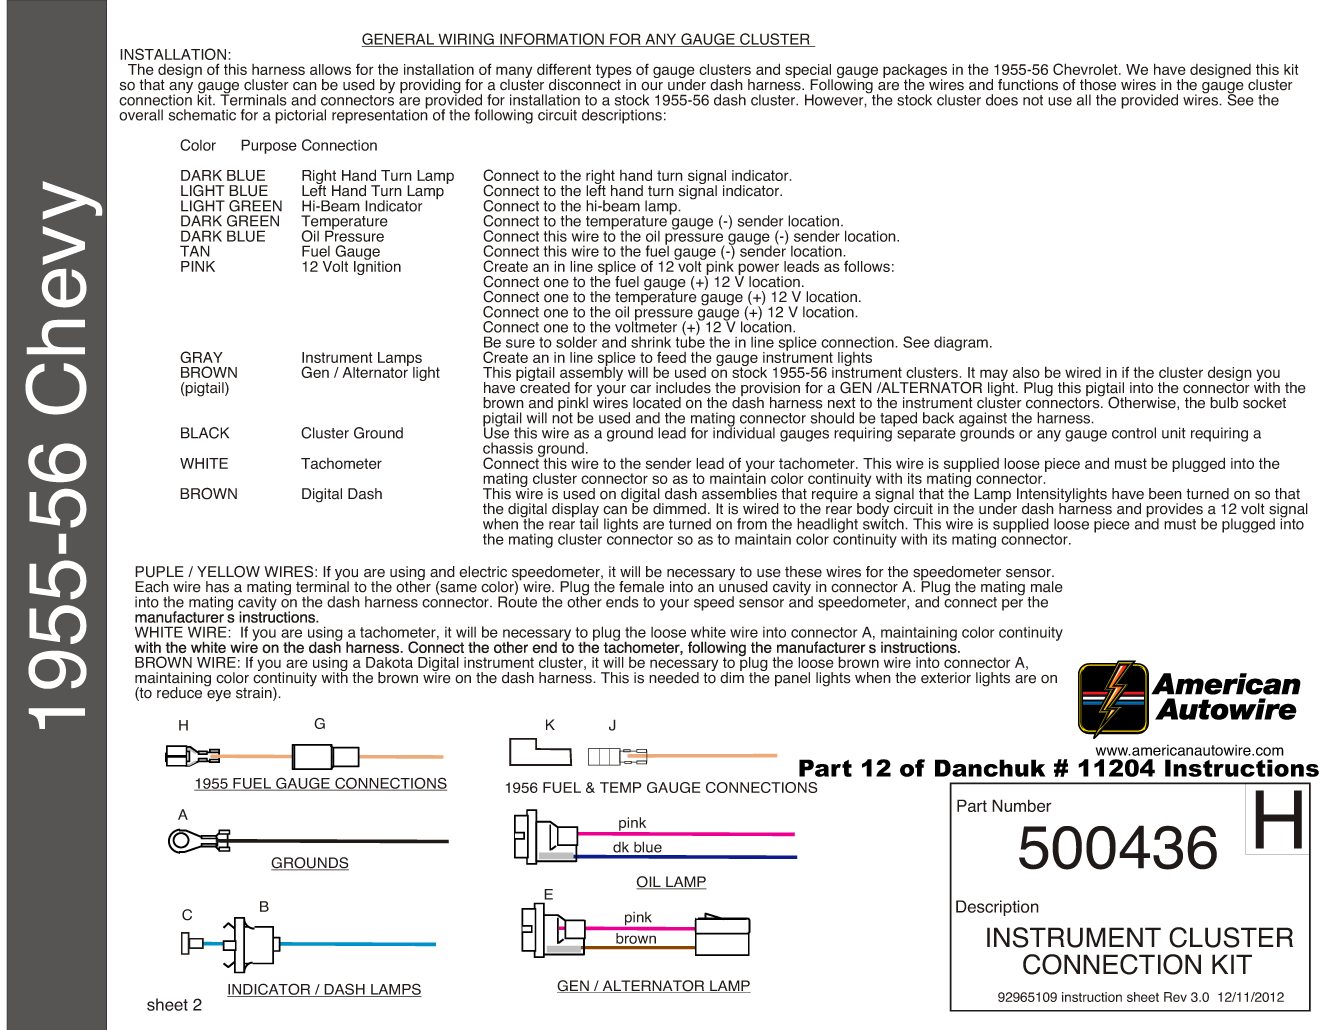  I want to click on provides, so click(1174, 511).
